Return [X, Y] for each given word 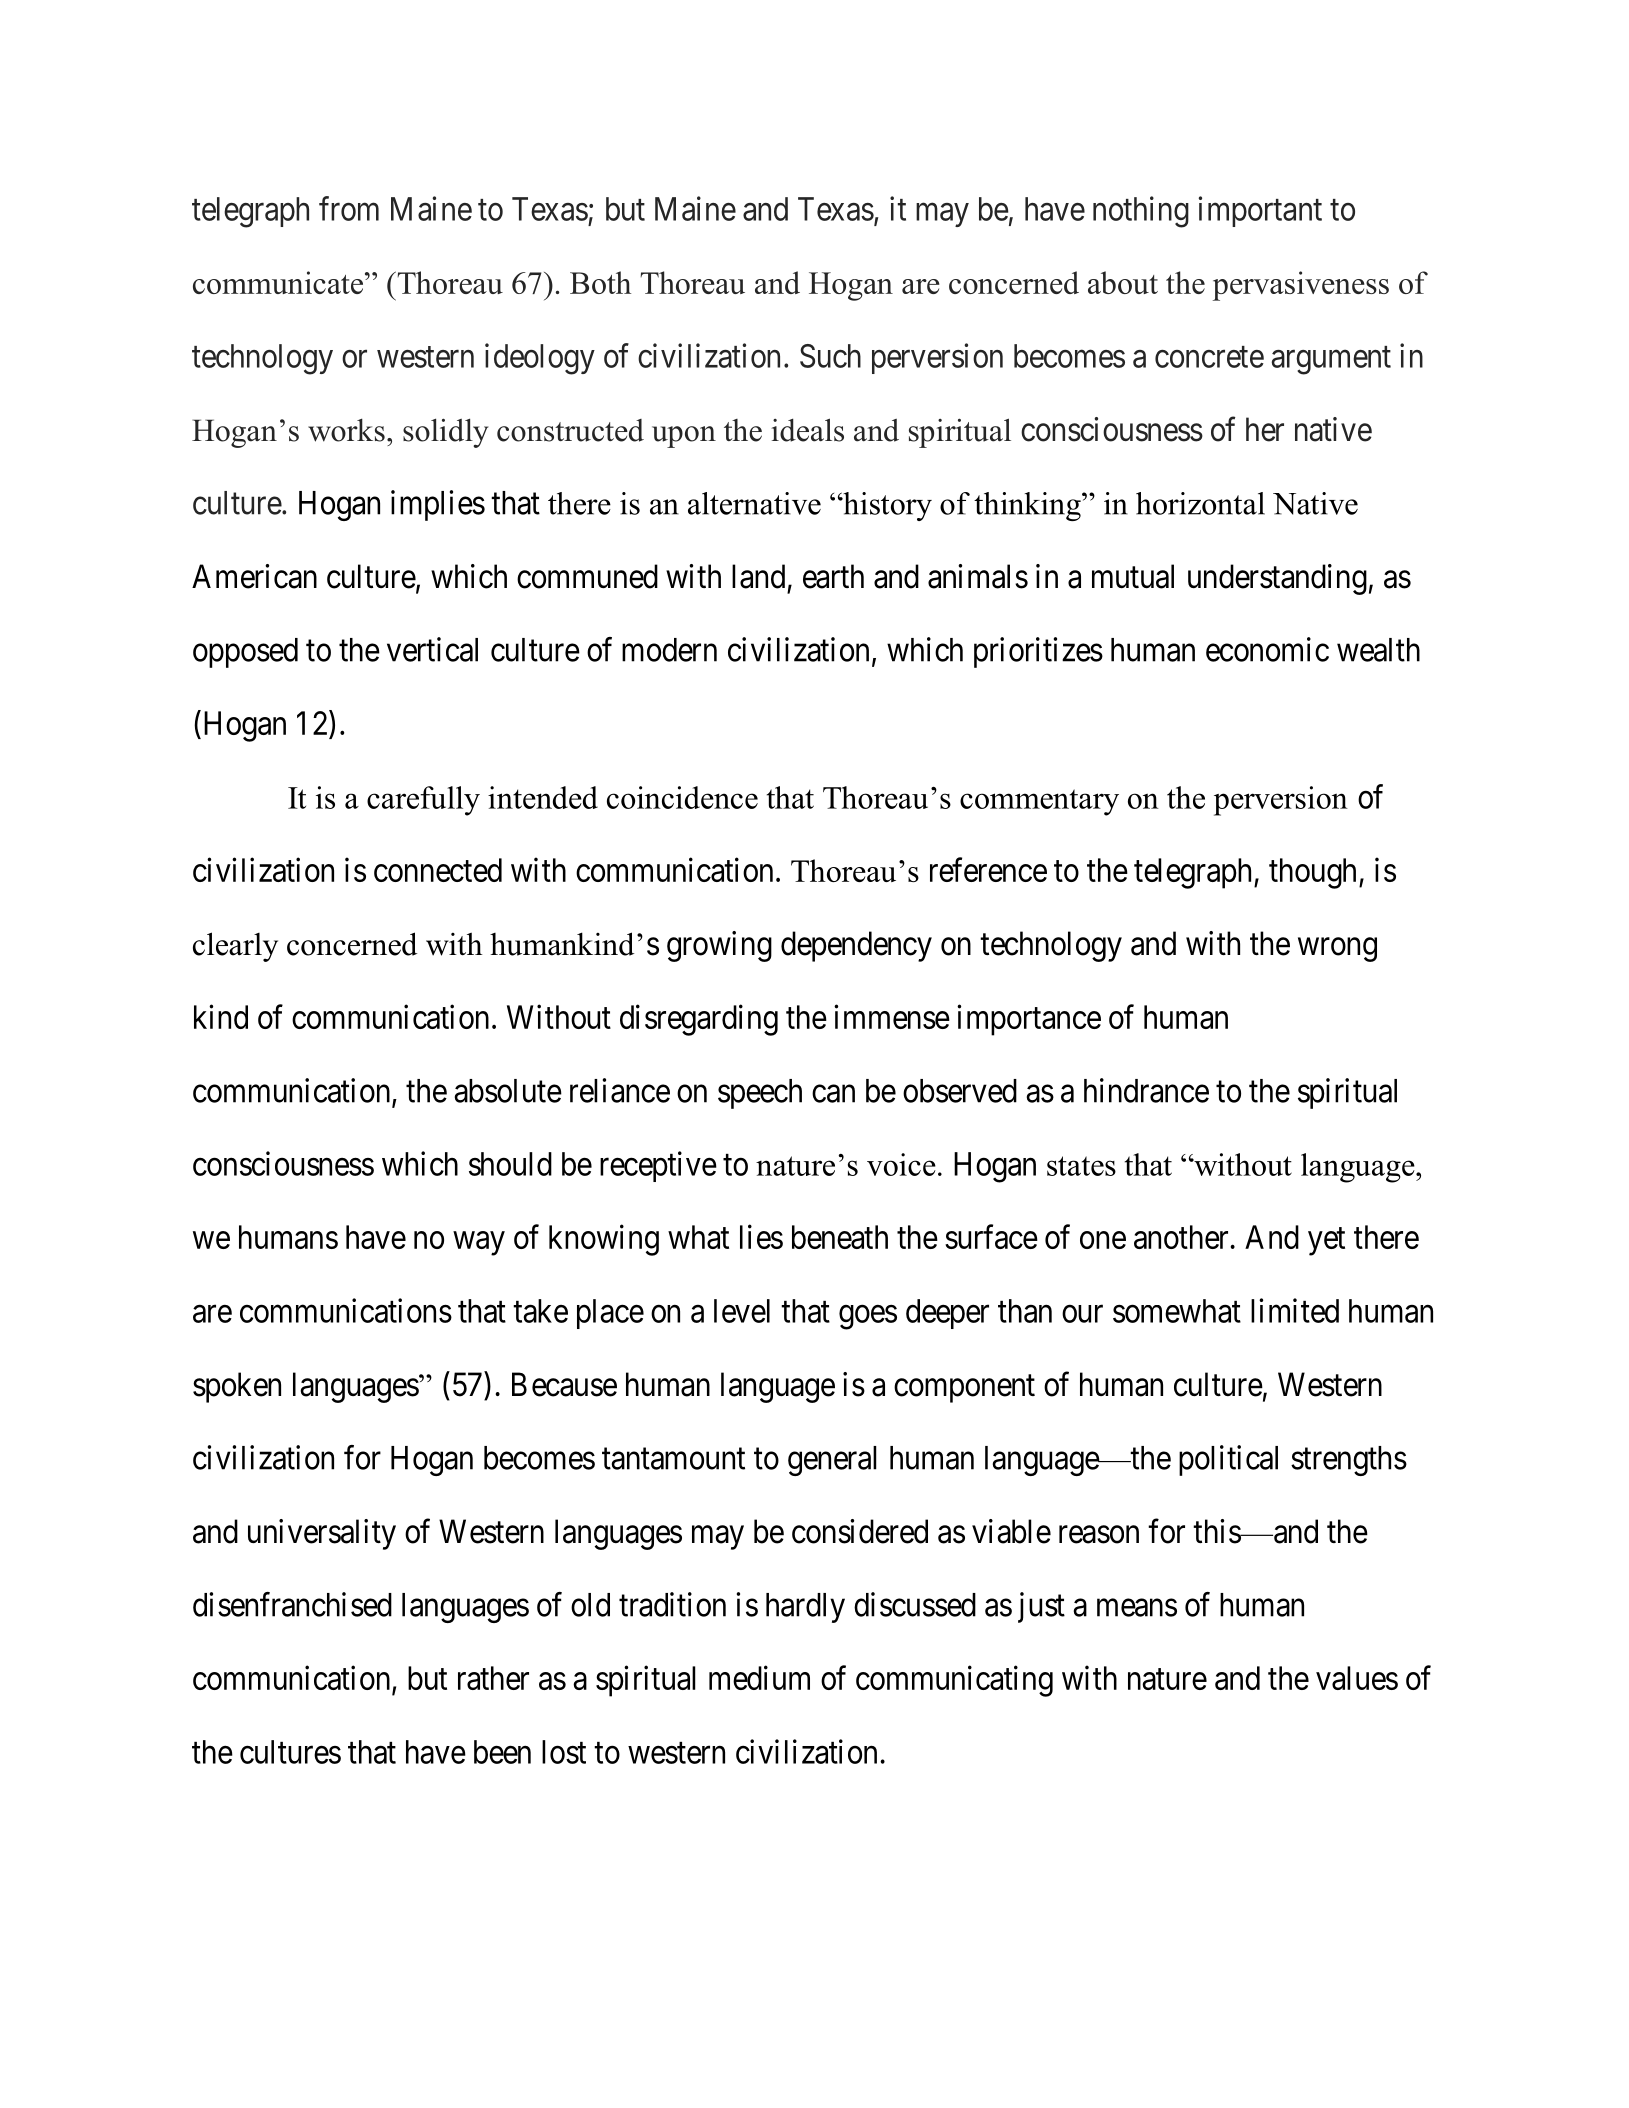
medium [759, 1677]
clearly [235, 947]
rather [493, 1678]
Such [830, 356]
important [1260, 211]
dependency [856, 946]
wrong [1337, 950]
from [349, 208]
